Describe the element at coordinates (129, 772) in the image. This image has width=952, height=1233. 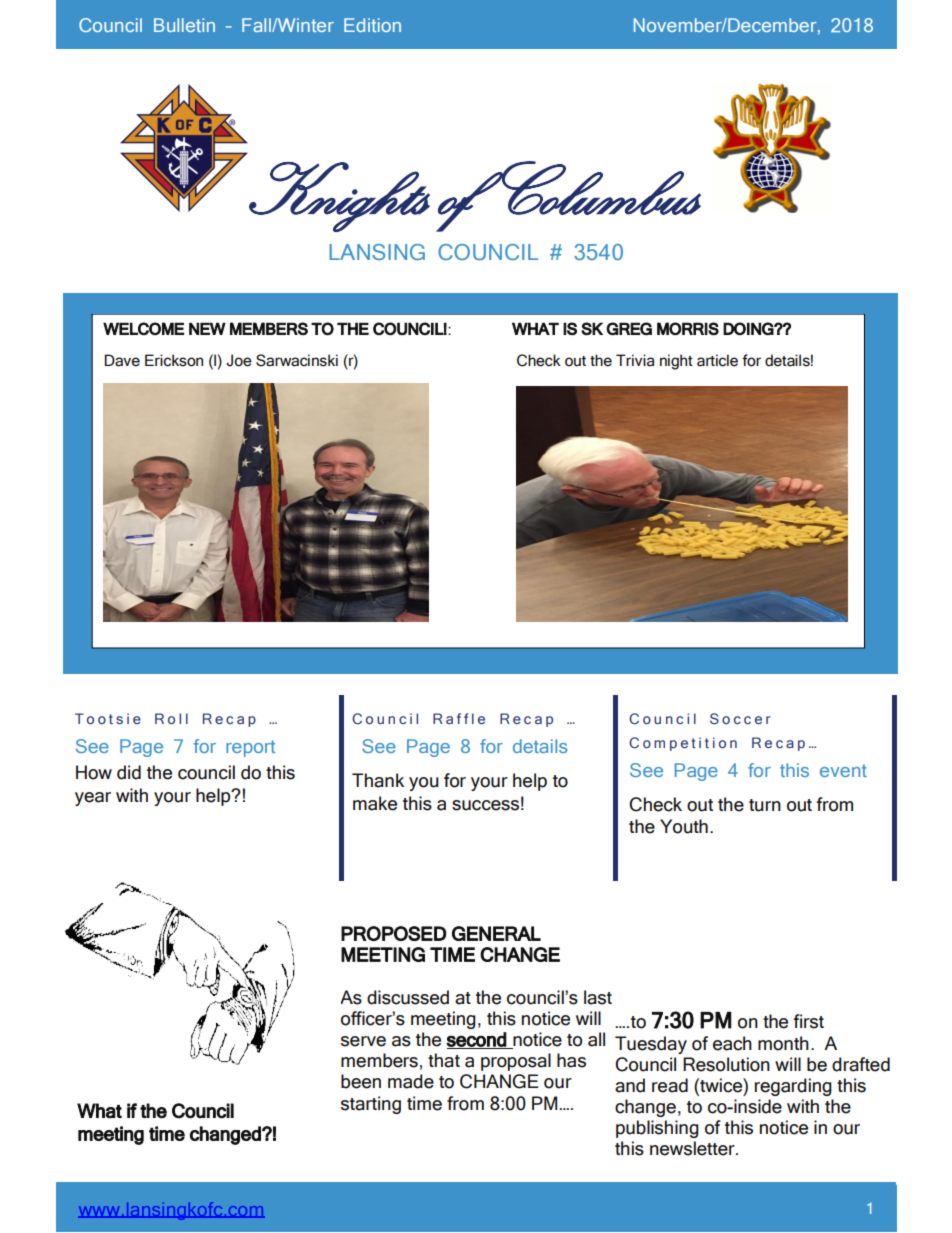
I see `did` at that location.
